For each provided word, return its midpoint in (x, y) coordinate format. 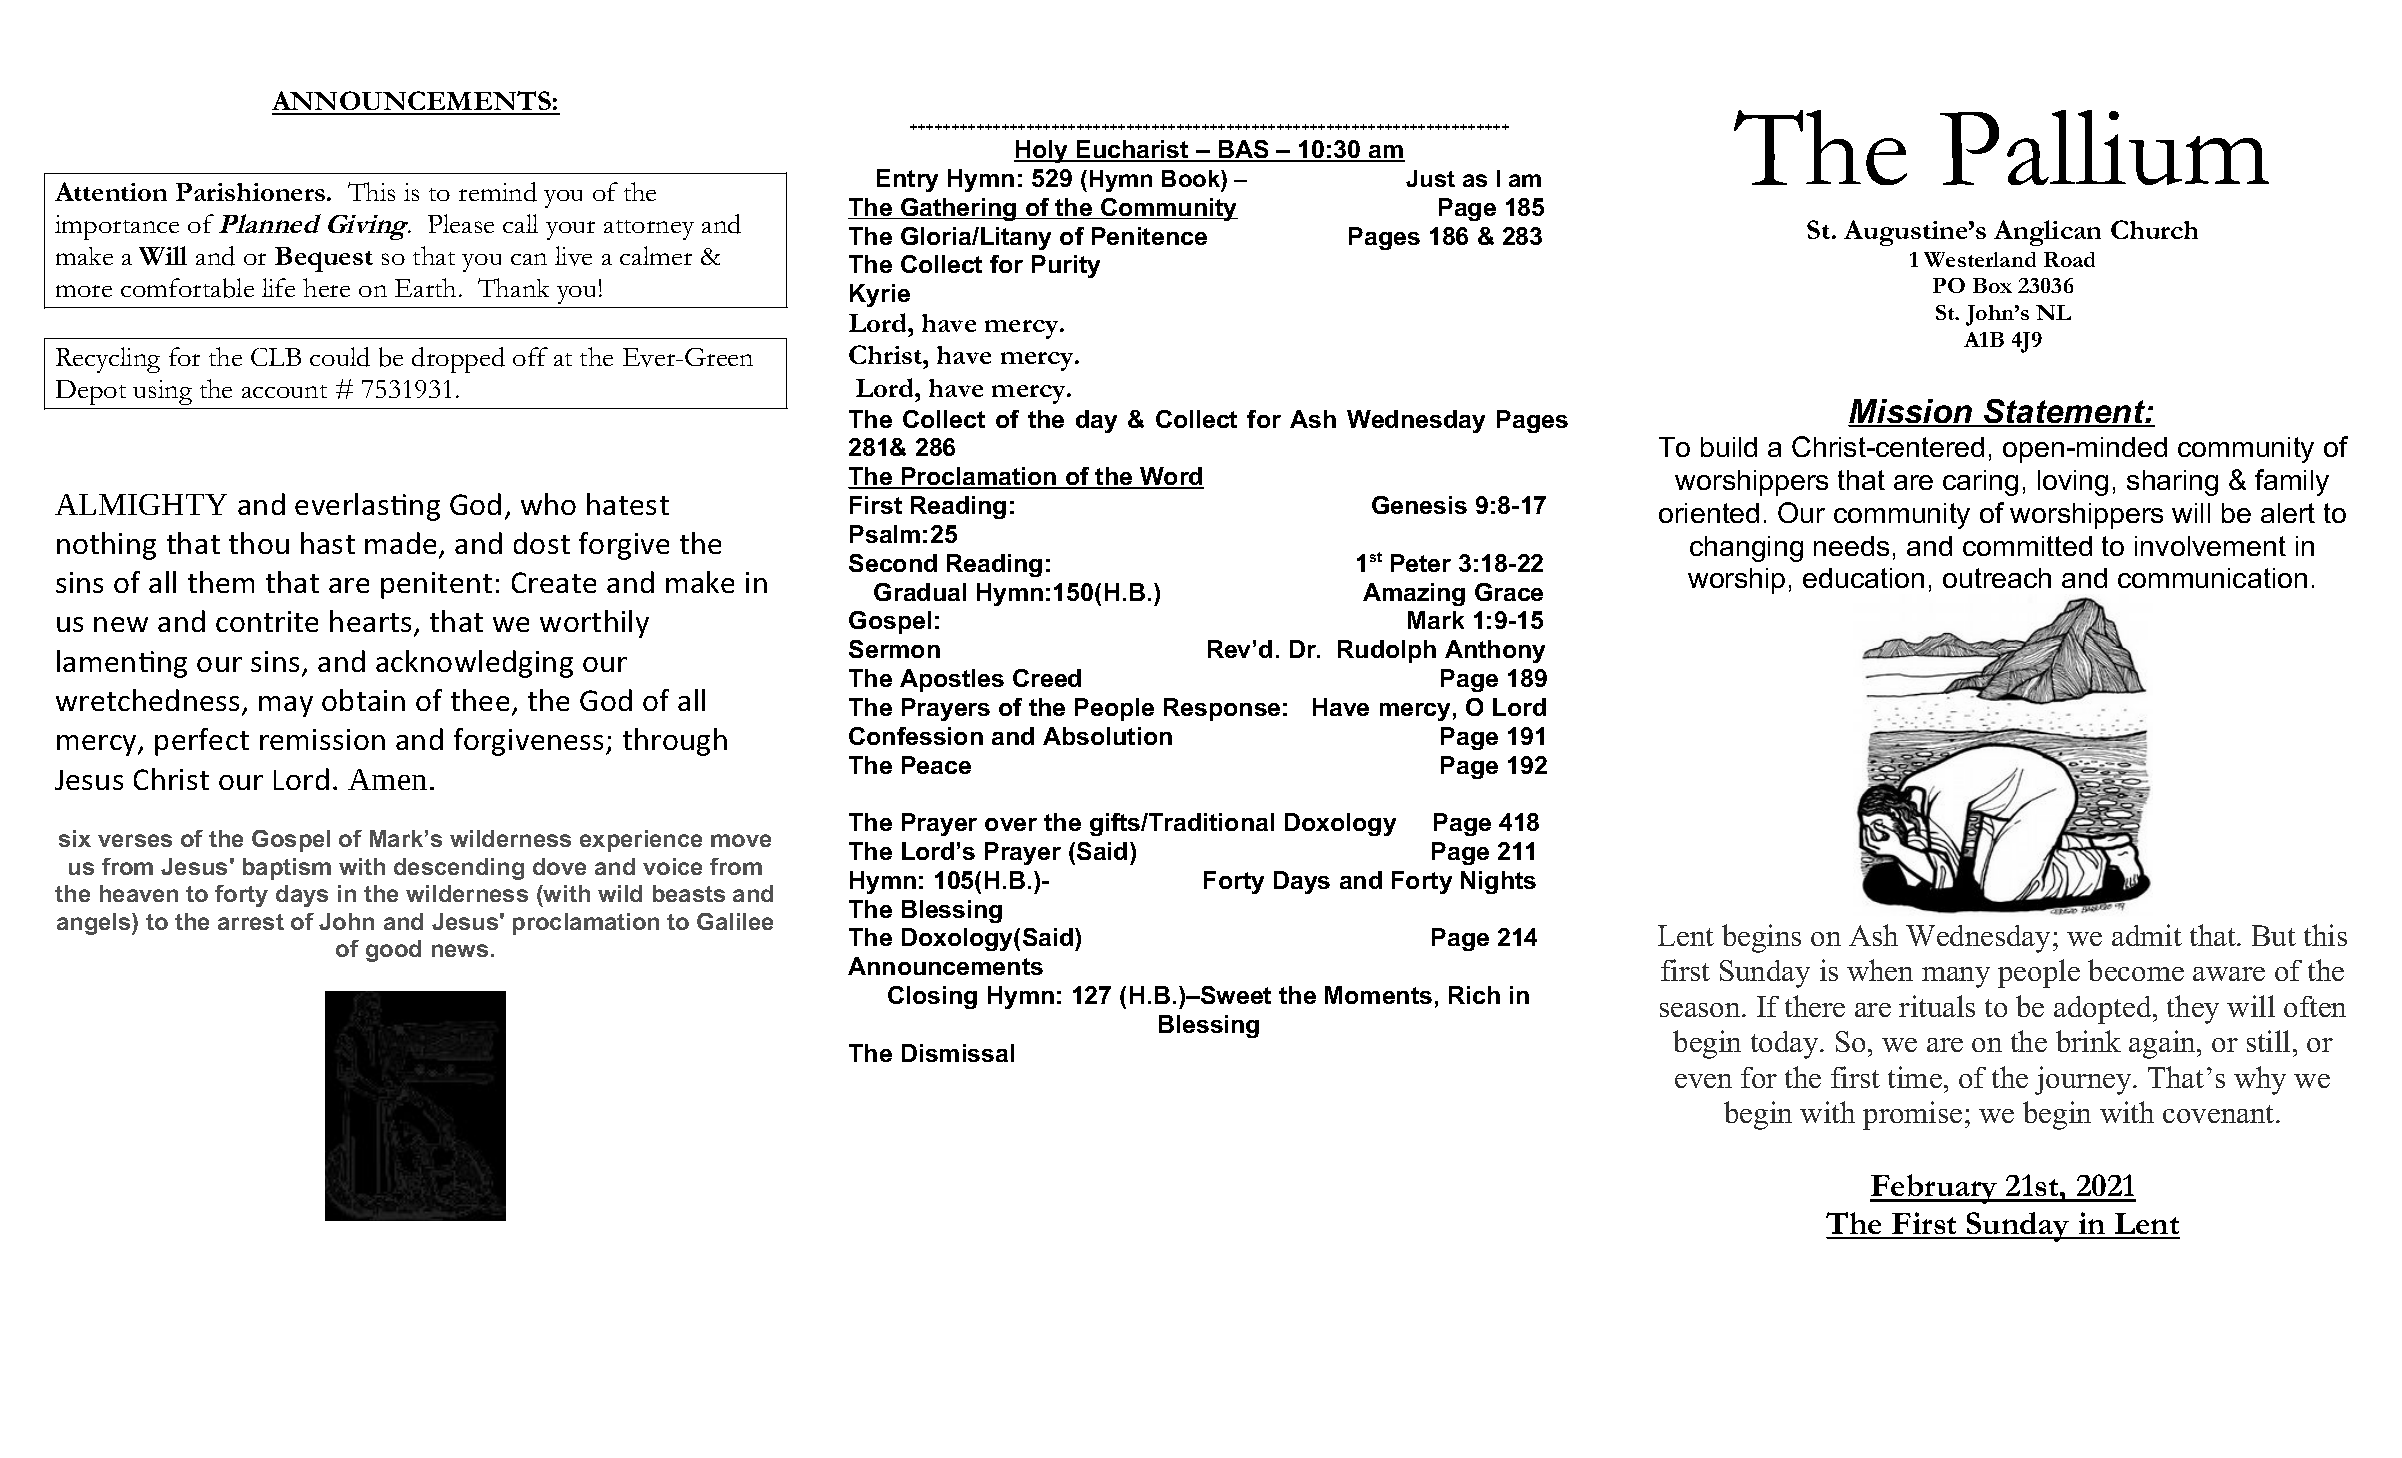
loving (2073, 483)
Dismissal (958, 1053)
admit (2147, 935)
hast (328, 543)
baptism (287, 869)
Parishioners (250, 192)
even (1703, 1081)
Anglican (2047, 233)
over (1011, 824)
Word (1171, 478)
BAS (1243, 150)
